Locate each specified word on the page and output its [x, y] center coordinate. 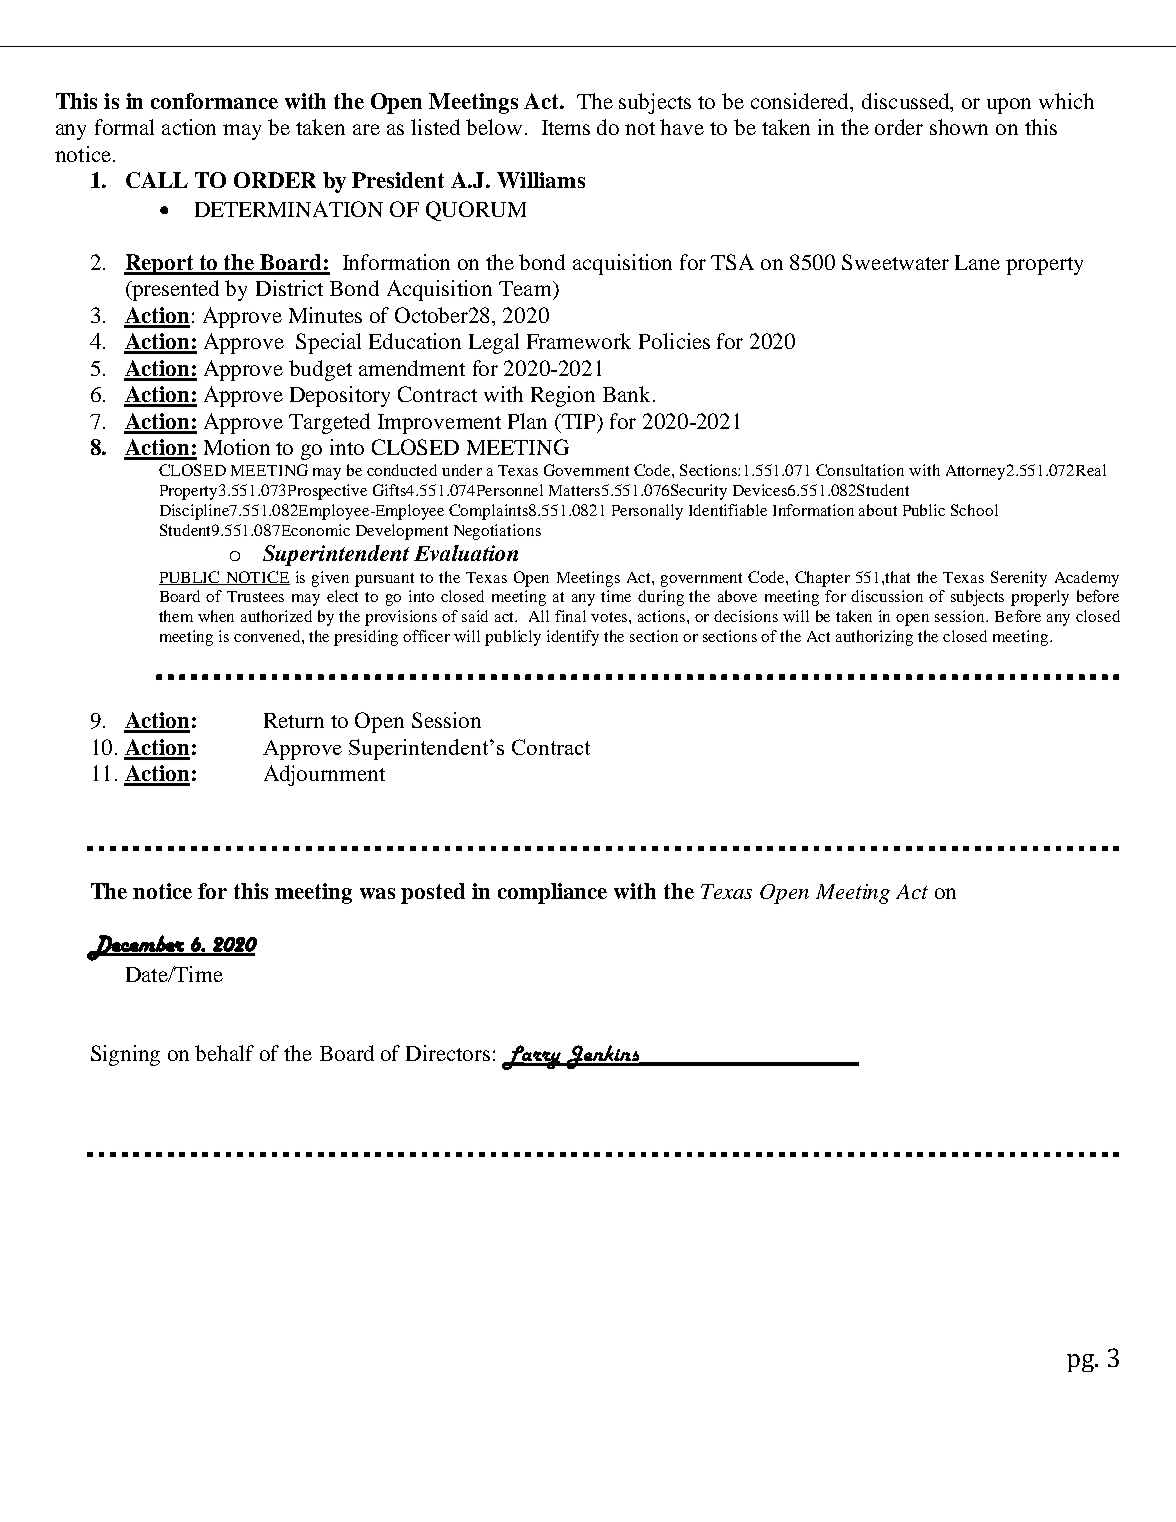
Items [566, 127]
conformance [214, 101]
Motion [237, 447]
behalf [224, 1053]
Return [294, 720]
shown [959, 127]
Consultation [860, 470]
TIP [579, 422]
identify [573, 638]
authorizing [874, 638]
